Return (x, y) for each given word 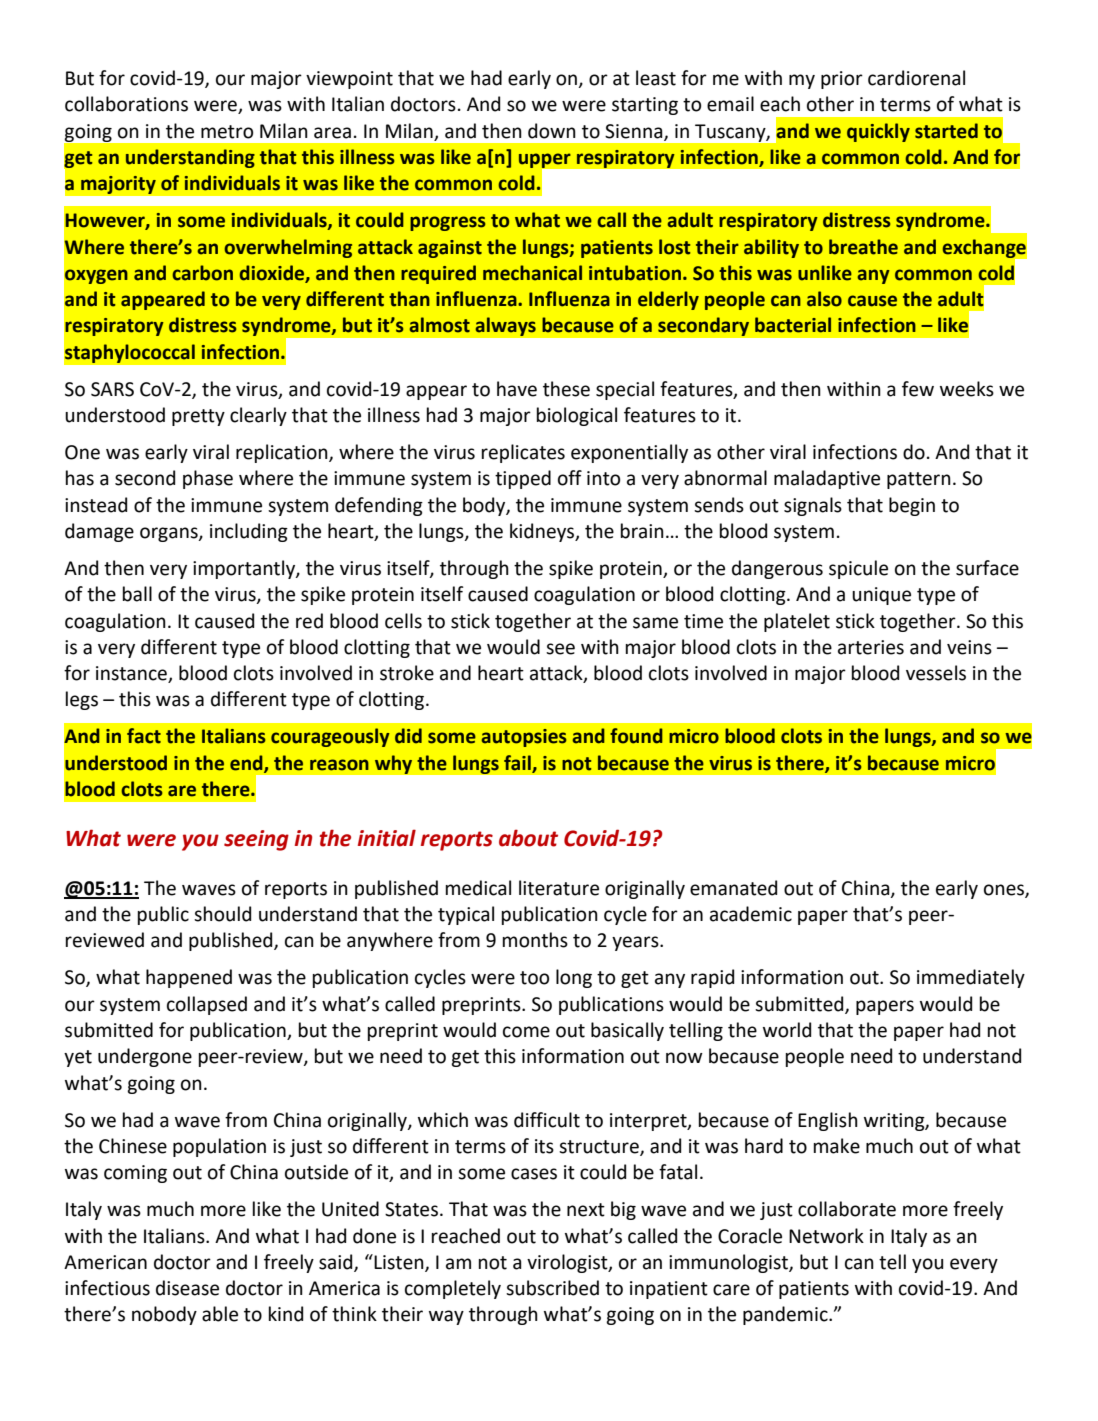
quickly (878, 132)
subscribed (552, 1288)
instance (132, 674)
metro (227, 132)
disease (187, 1288)
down (552, 131)
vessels (936, 673)
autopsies (524, 738)
